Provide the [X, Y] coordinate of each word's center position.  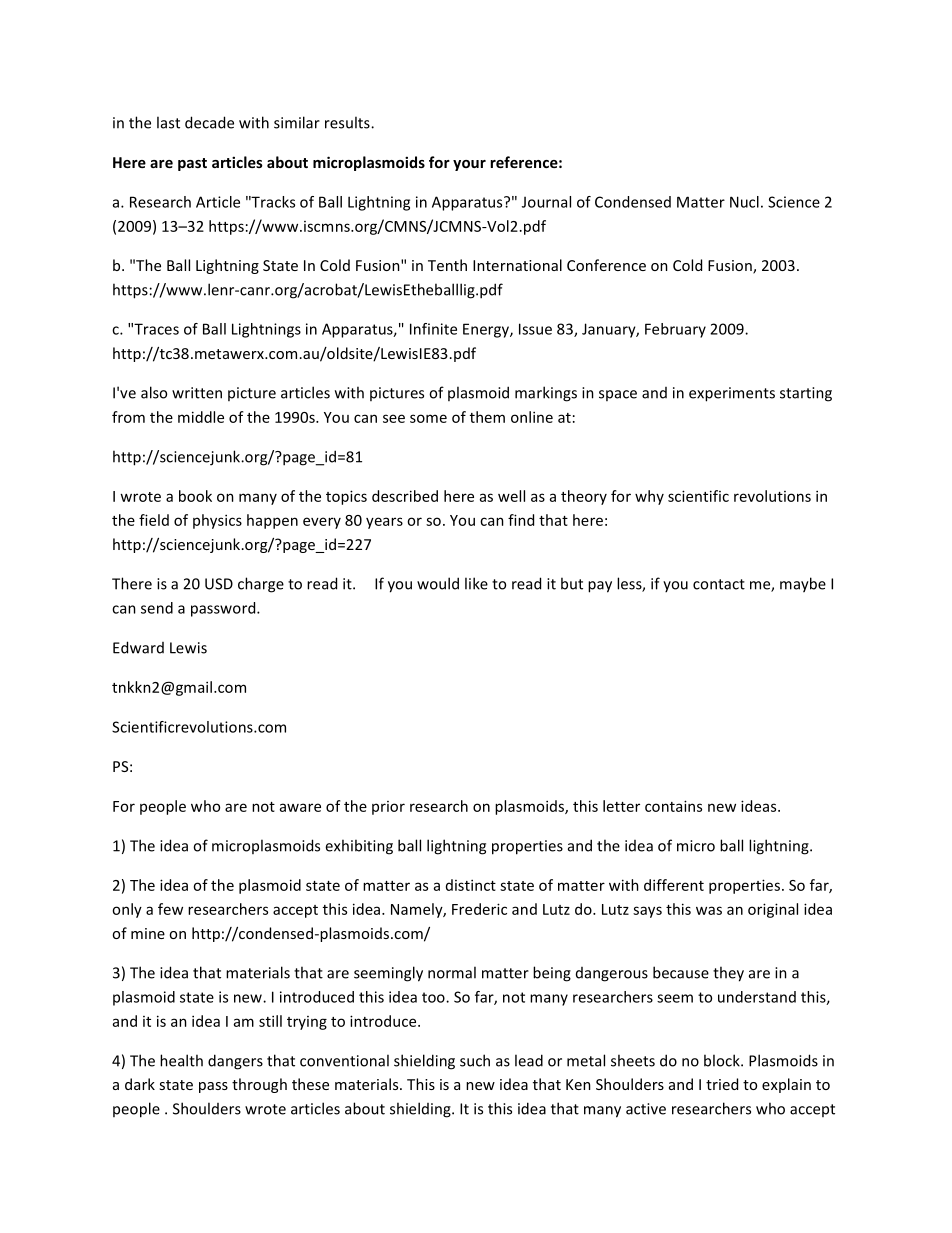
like [476, 583]
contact [719, 584]
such [475, 1060]
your [469, 165]
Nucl [744, 202]
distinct [471, 885]
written [197, 393]
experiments [732, 394]
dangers [235, 1062]
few [170, 909]
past [192, 164]
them [487, 417]
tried [722, 1084]
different [674, 885]
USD [219, 584]
